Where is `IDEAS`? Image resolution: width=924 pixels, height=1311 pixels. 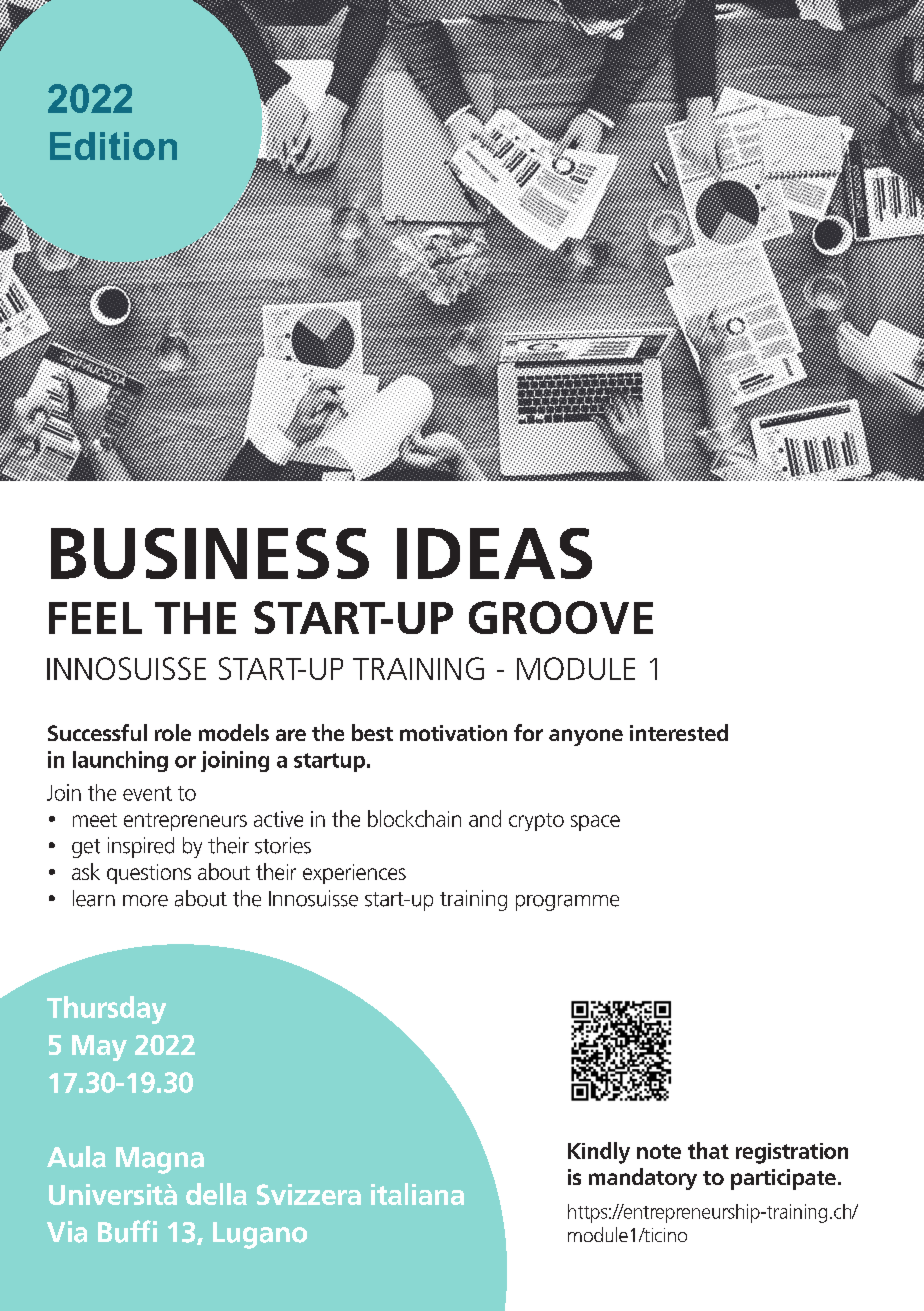
IDEAS is located at coordinates (494, 553).
